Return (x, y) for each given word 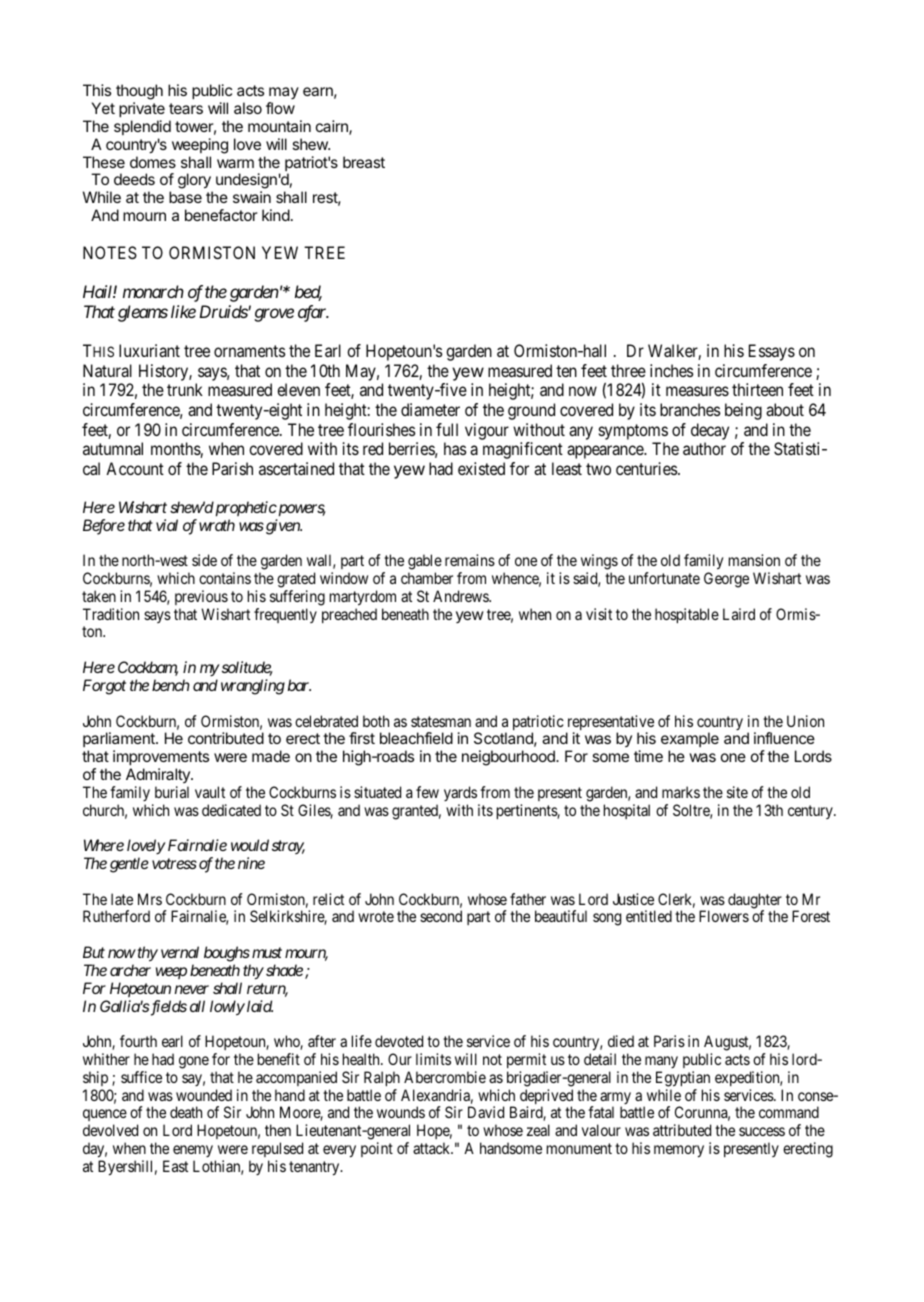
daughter (755, 902)
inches (671, 370)
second (441, 916)
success (762, 1131)
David (486, 1112)
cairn (333, 127)
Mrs (150, 899)
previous (201, 597)
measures (697, 391)
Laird (739, 614)
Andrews (461, 596)
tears (186, 108)
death (186, 1112)
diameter (430, 409)
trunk (185, 389)
